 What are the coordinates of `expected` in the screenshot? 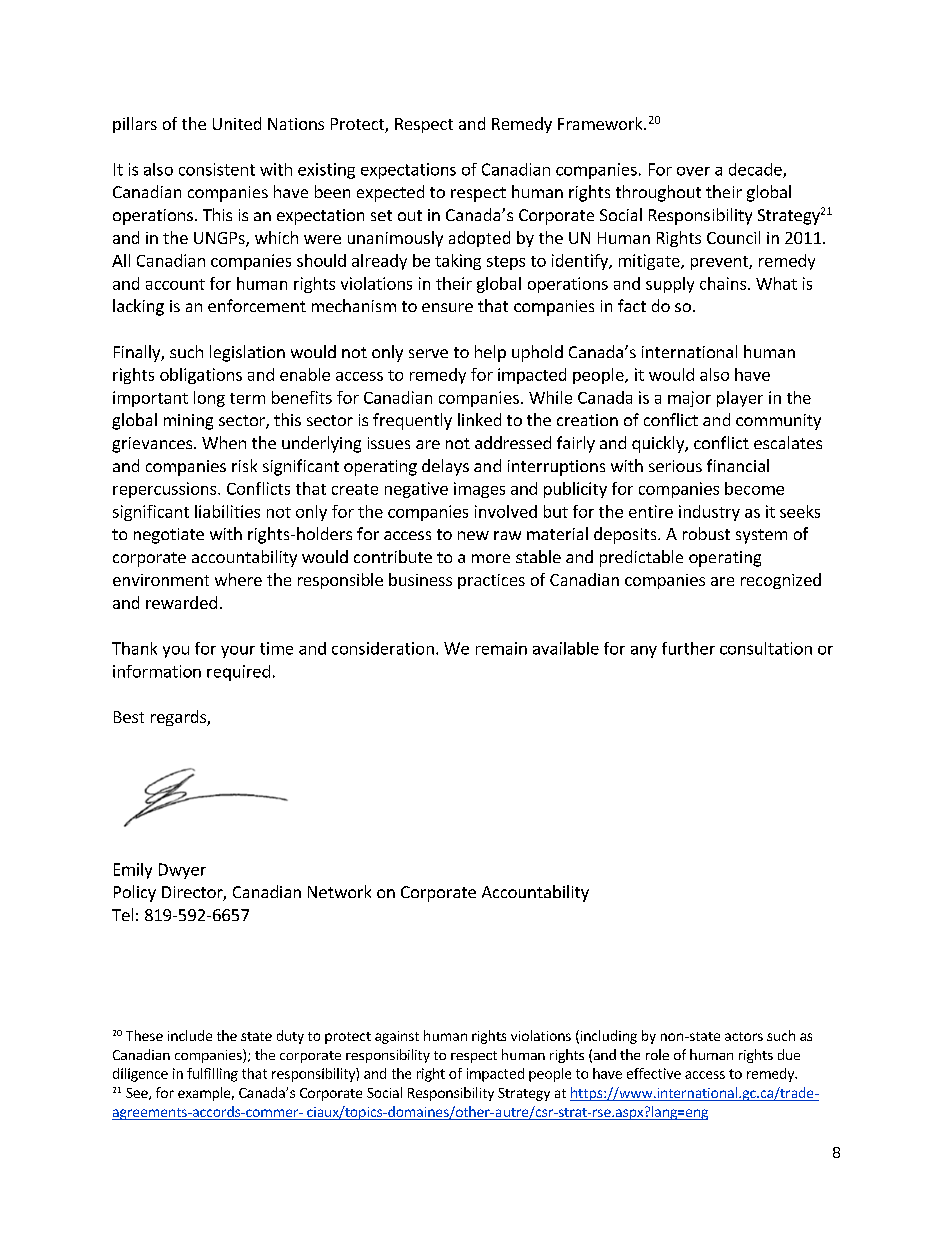 It's located at (390, 193).
